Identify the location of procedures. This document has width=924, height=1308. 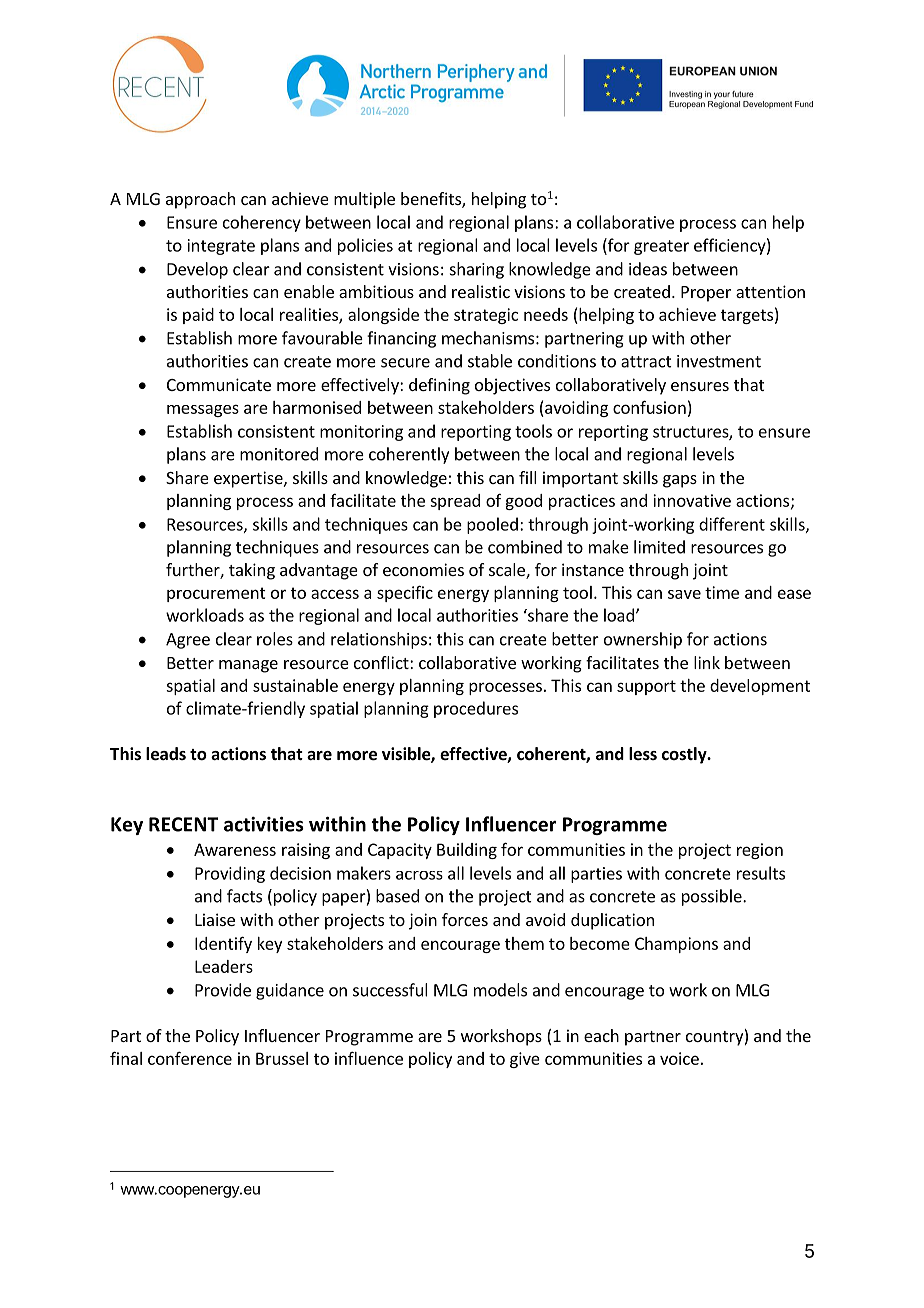
(476, 709).
